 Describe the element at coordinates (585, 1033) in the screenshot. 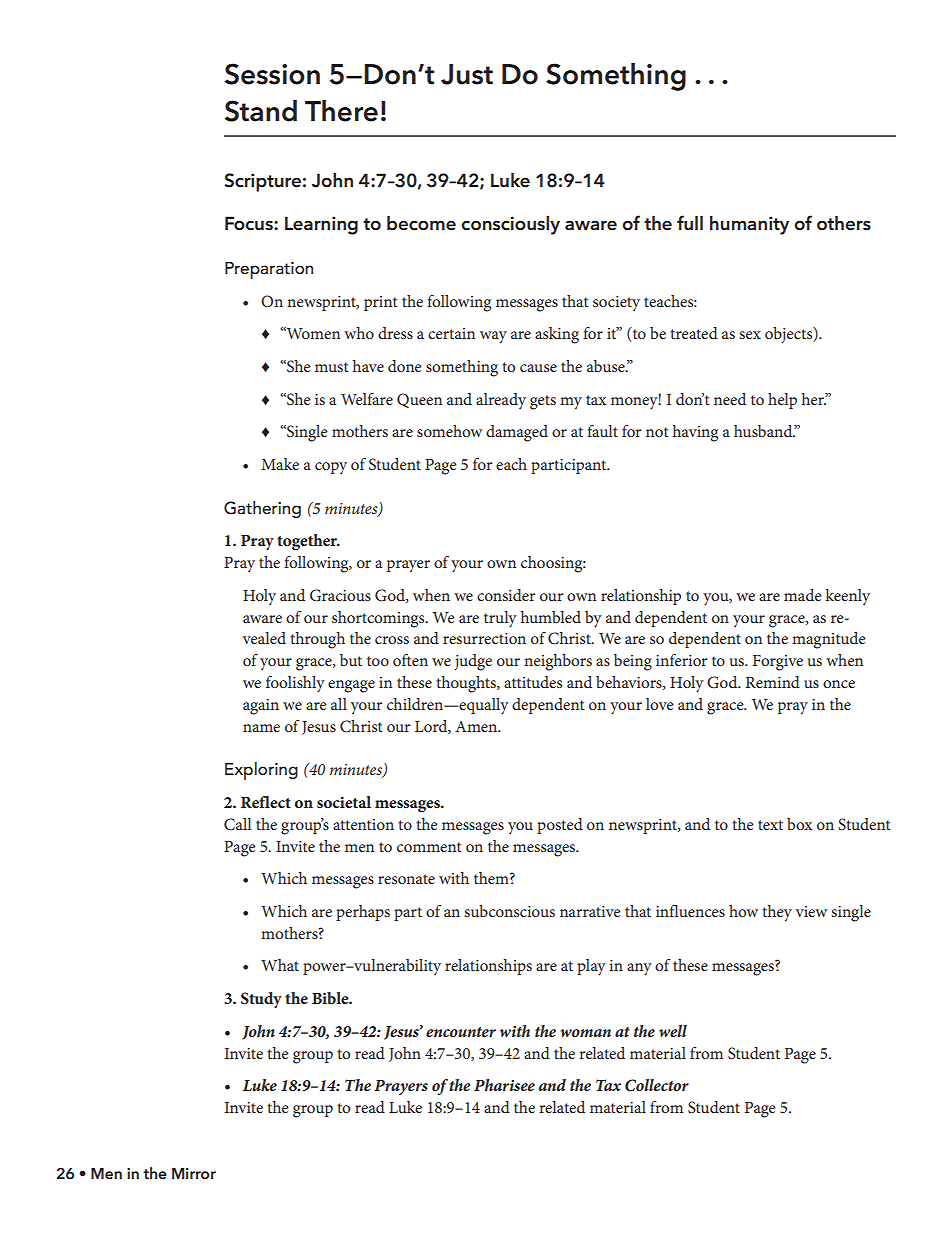

I see `woman` at that location.
